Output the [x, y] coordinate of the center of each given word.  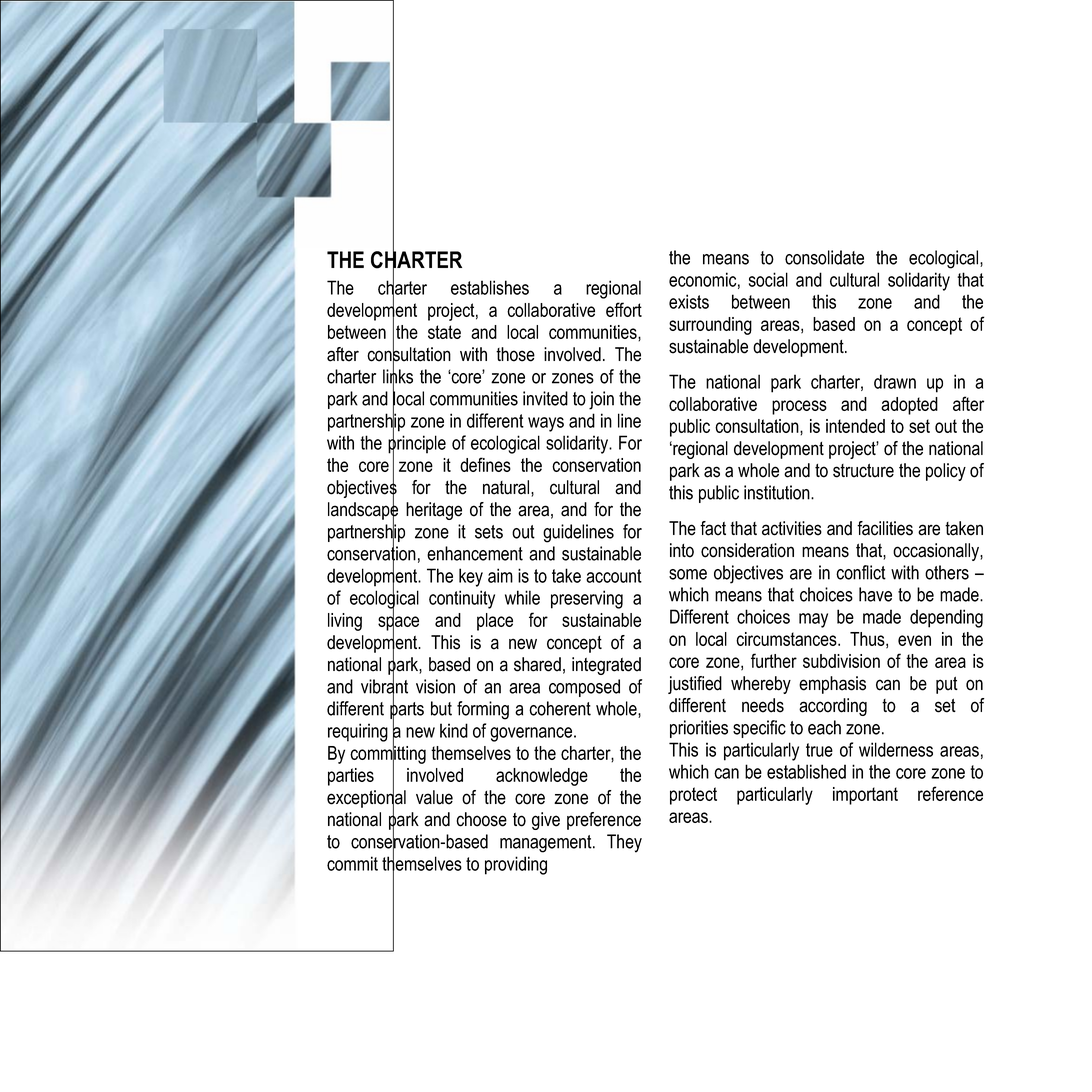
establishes [490, 287]
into [682, 550]
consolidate [824, 257]
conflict [861, 572]
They [624, 843]
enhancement [475, 553]
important [865, 796]
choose [481, 819]
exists [689, 301]
